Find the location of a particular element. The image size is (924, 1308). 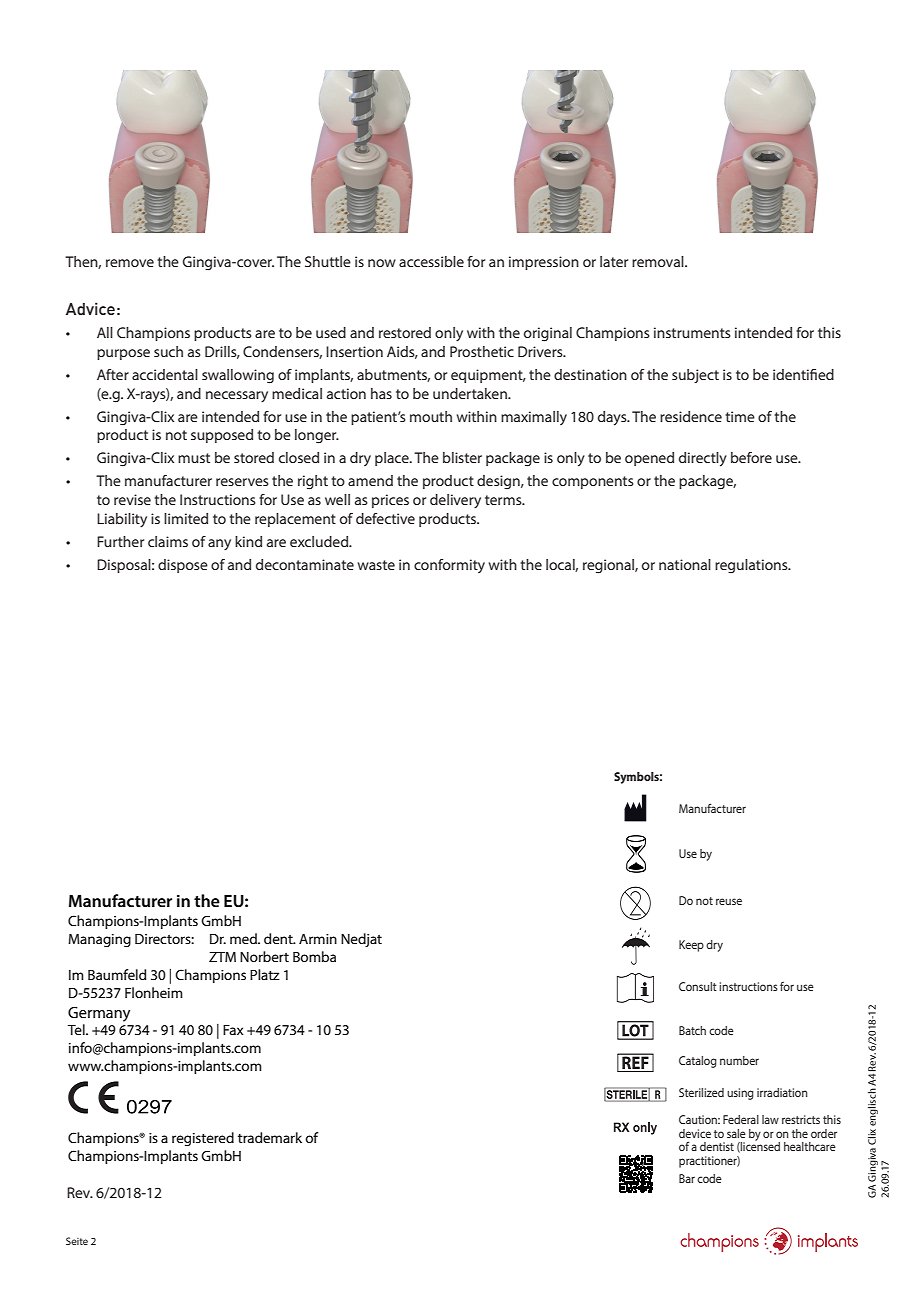

conformity is located at coordinates (449, 566).
